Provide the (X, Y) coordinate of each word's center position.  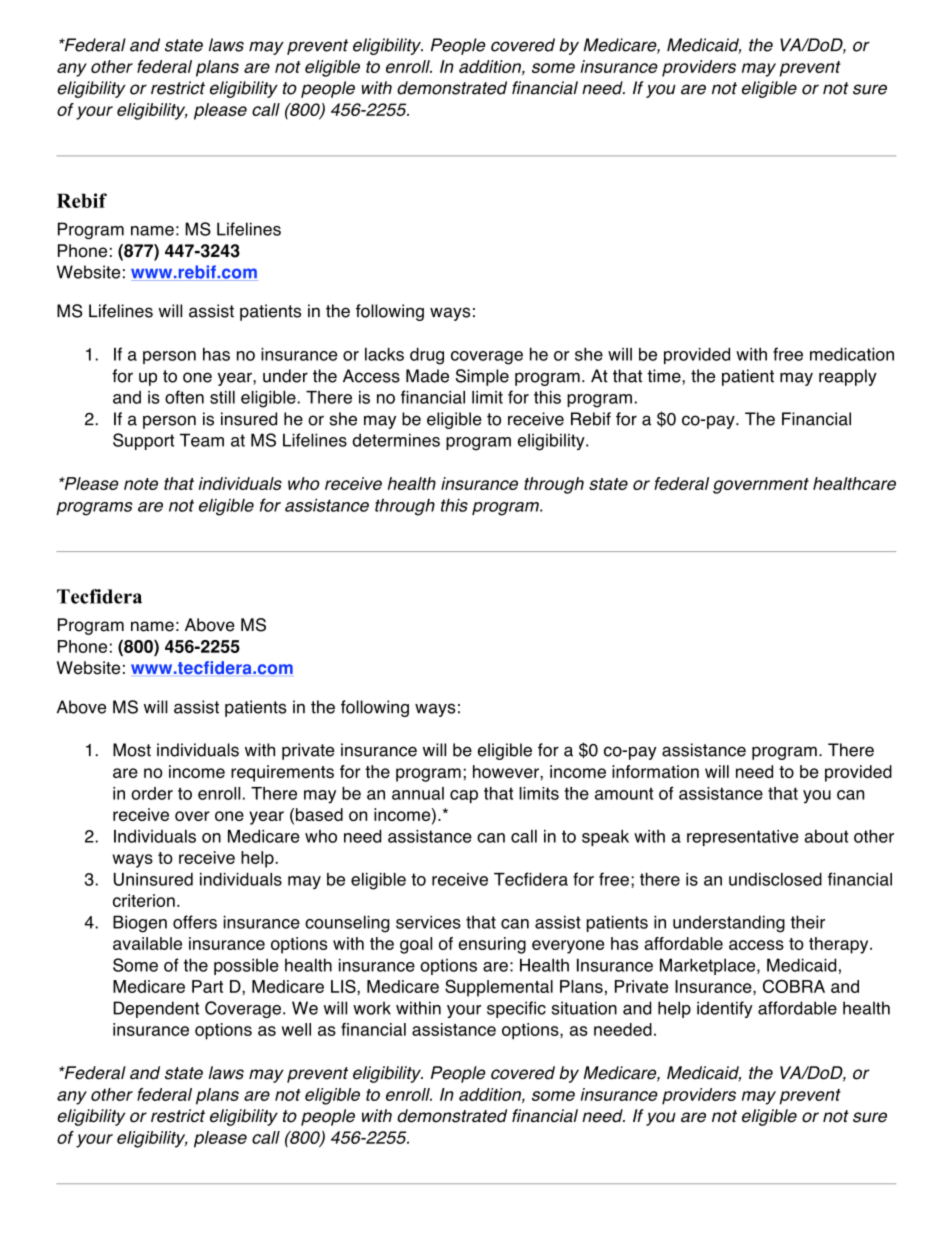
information (655, 771)
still (222, 397)
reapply (848, 377)
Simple (482, 377)
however (507, 771)
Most (132, 750)
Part (207, 986)
